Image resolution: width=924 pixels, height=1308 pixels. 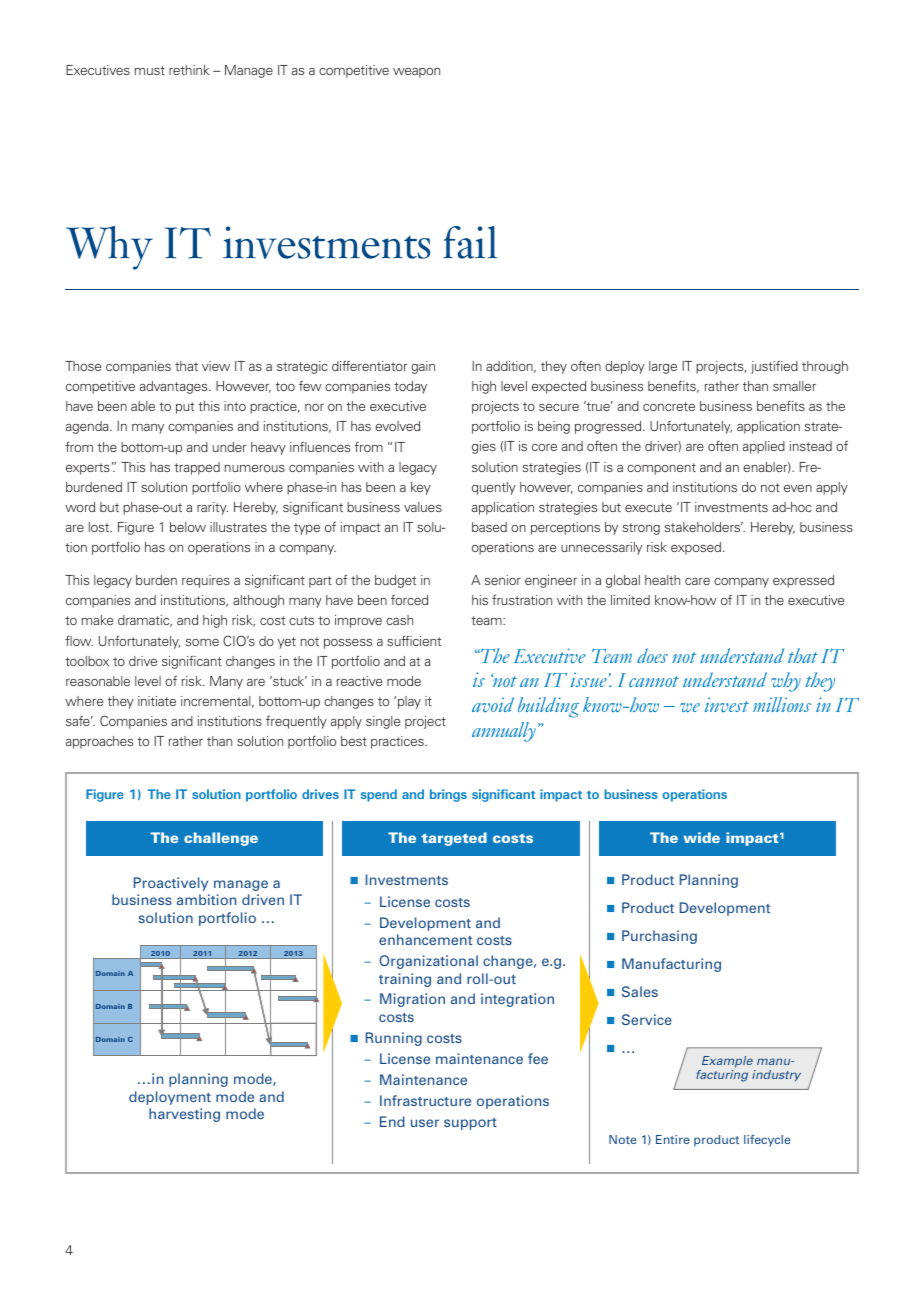 I want to click on stakeholders, so click(x=703, y=527).
